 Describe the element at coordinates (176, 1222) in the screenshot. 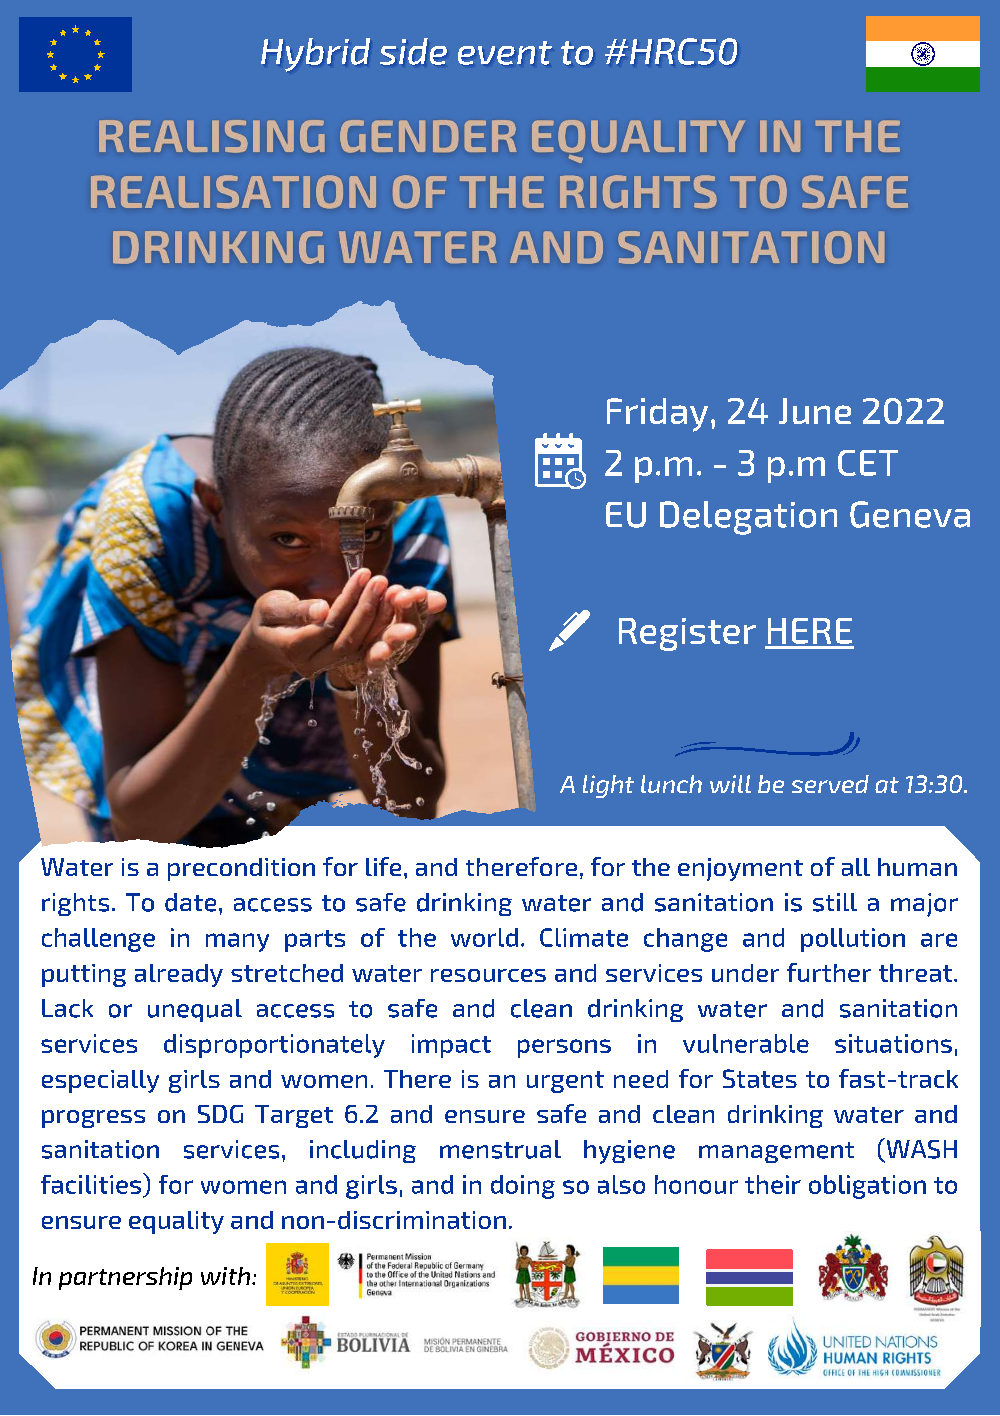

I see `equality` at that location.
